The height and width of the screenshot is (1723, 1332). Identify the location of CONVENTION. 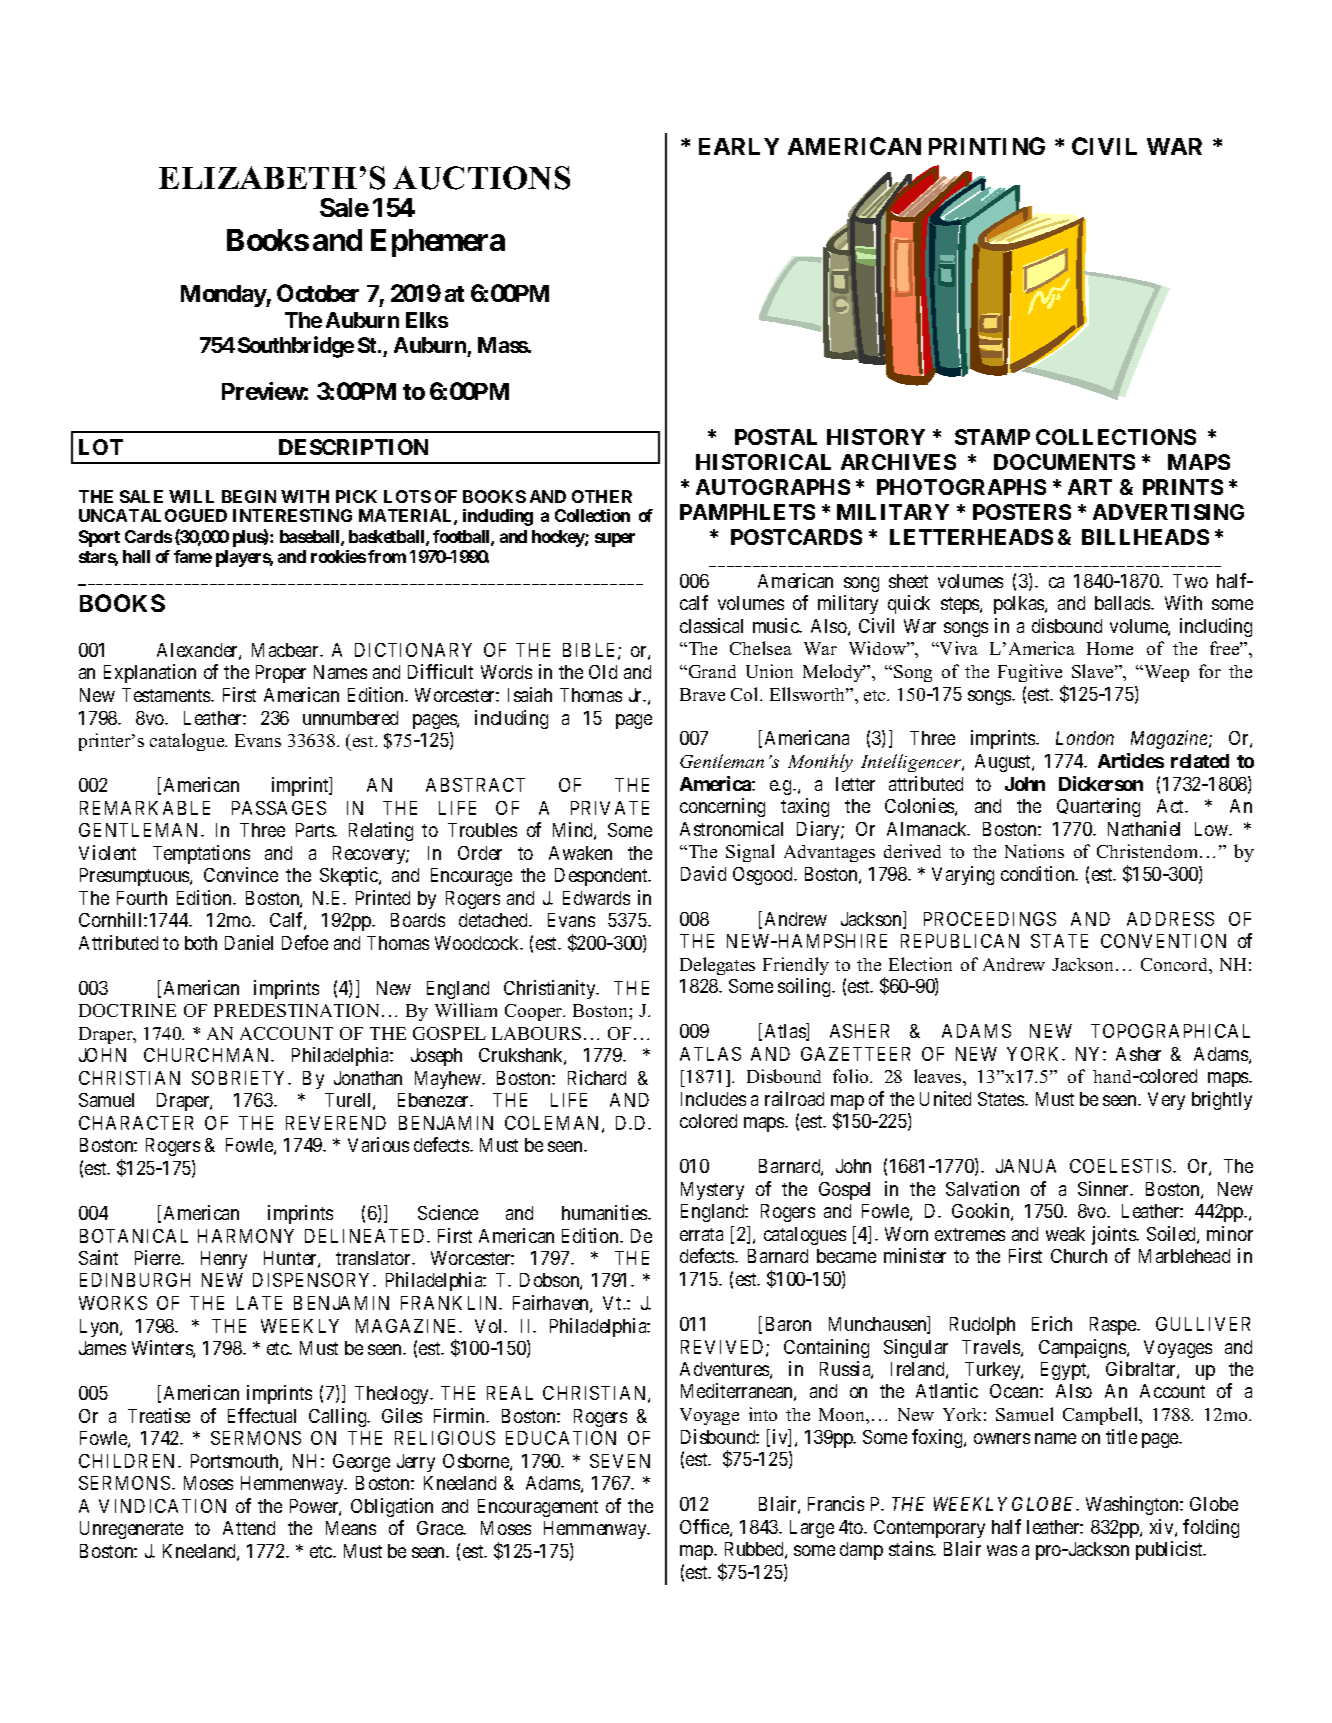
(1163, 941).
